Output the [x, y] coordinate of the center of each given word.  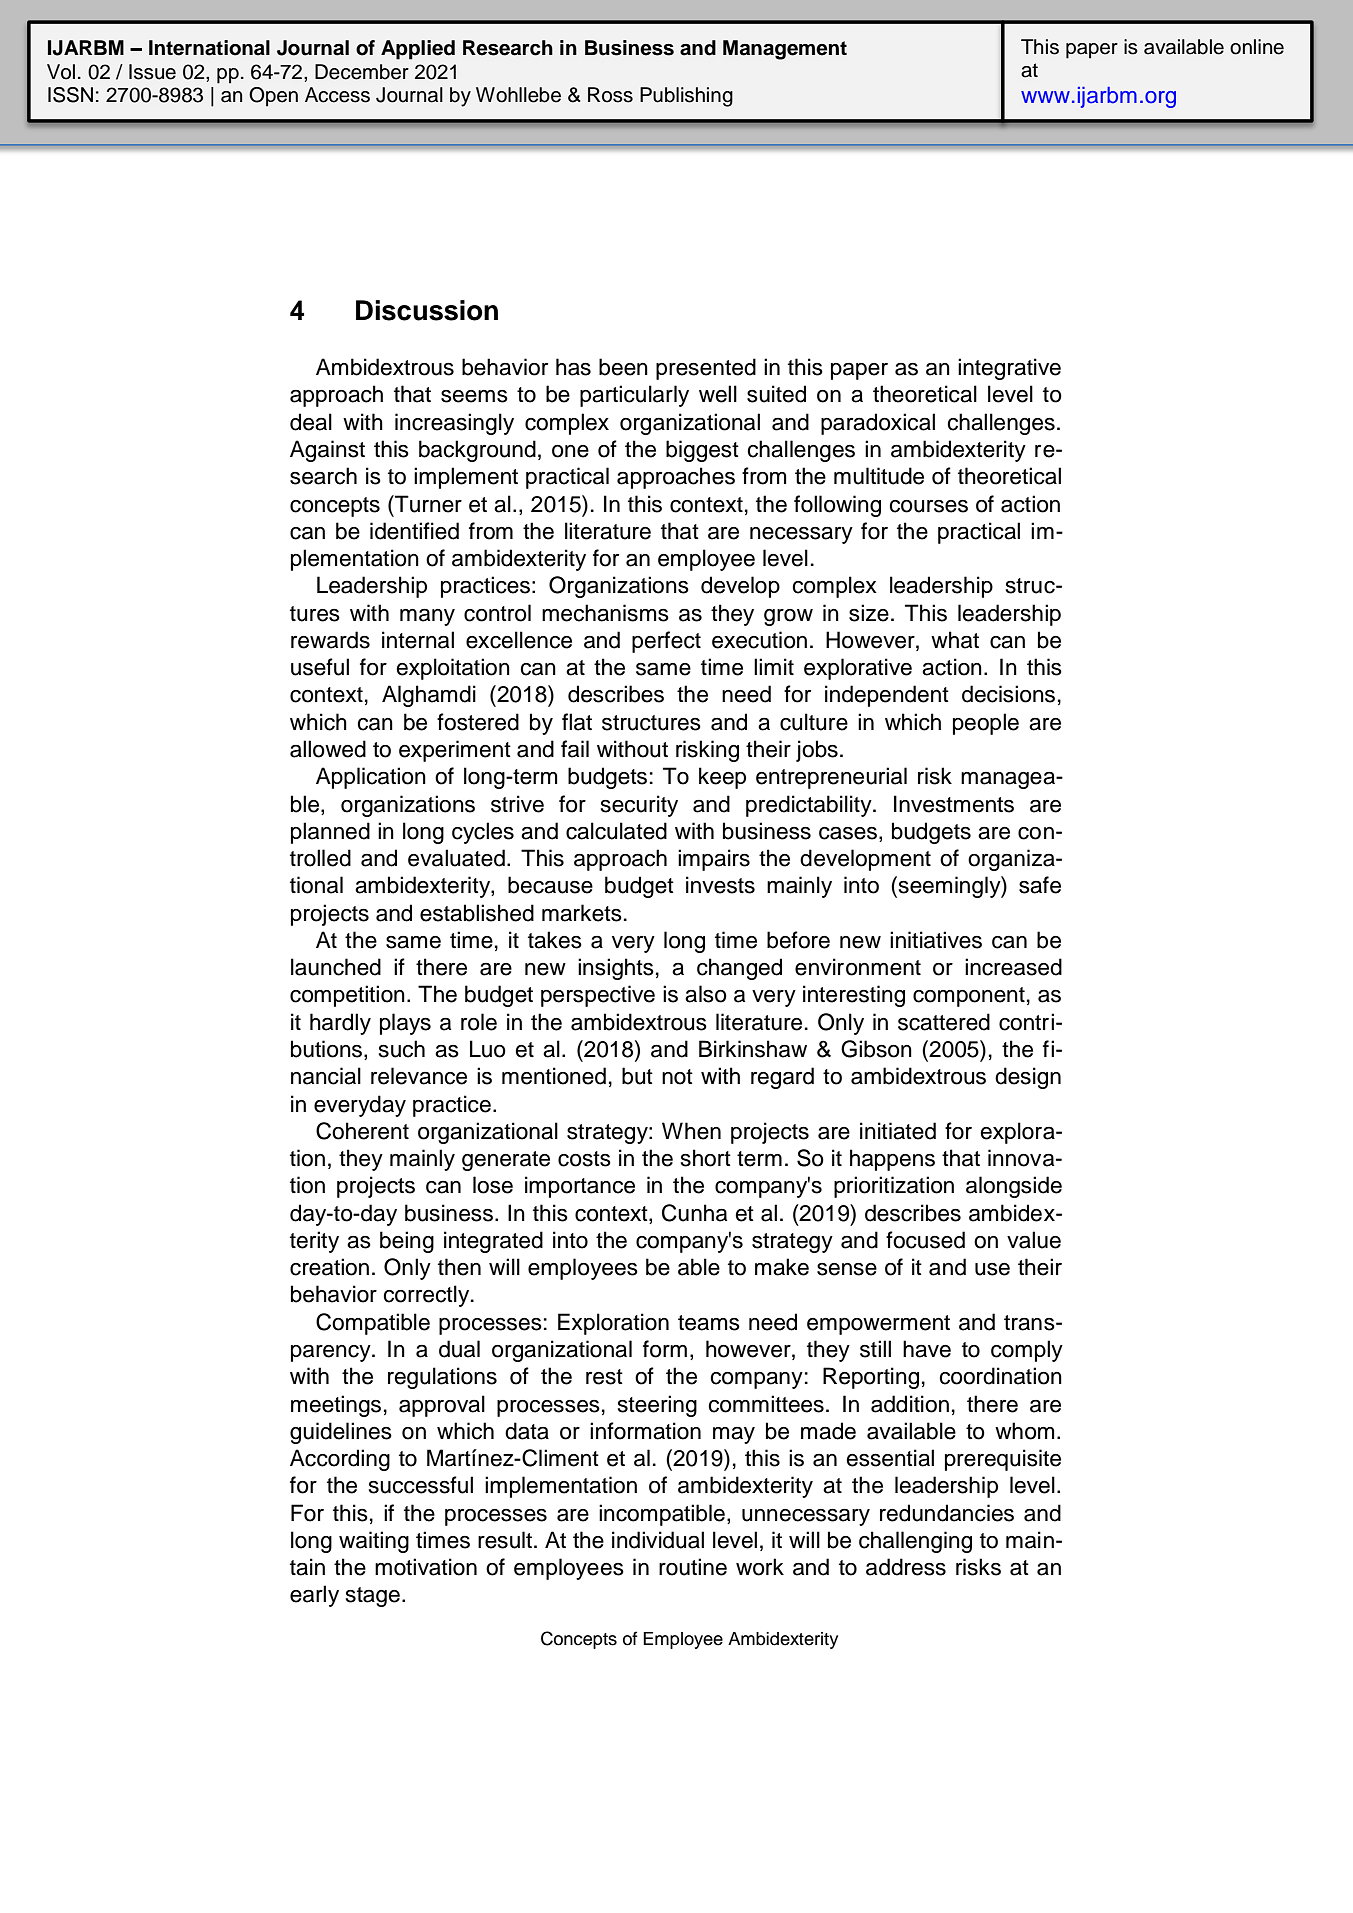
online [1257, 47]
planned [330, 833]
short [706, 1158]
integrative [1009, 369]
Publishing [686, 97]
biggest [702, 451]
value [1034, 1240]
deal [311, 422]
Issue [152, 72]
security [639, 806]
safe [1040, 885]
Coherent [362, 1131]
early [314, 1596]
